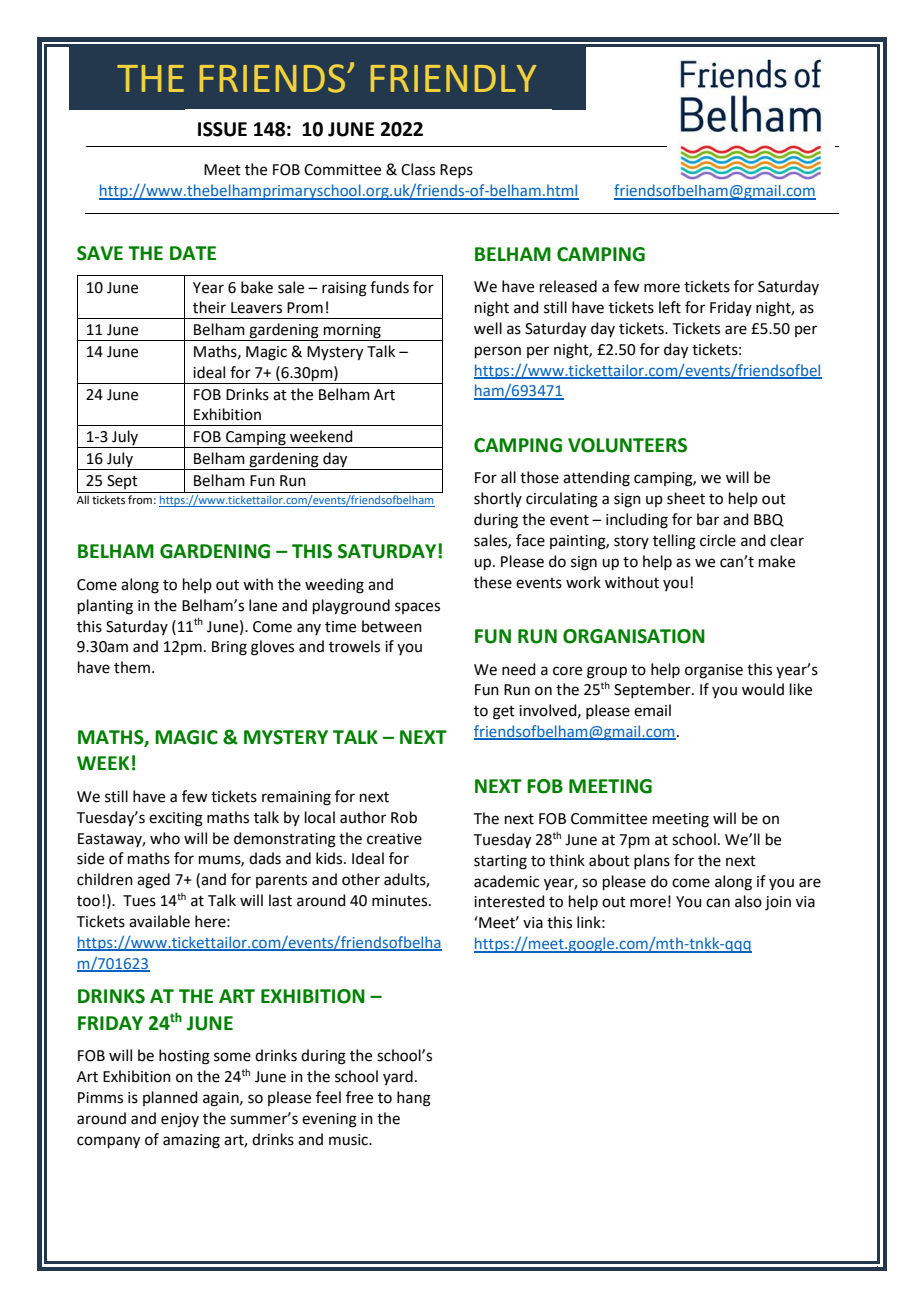  Describe the element at coordinates (498, 499) in the screenshot. I see `shortly` at that location.
